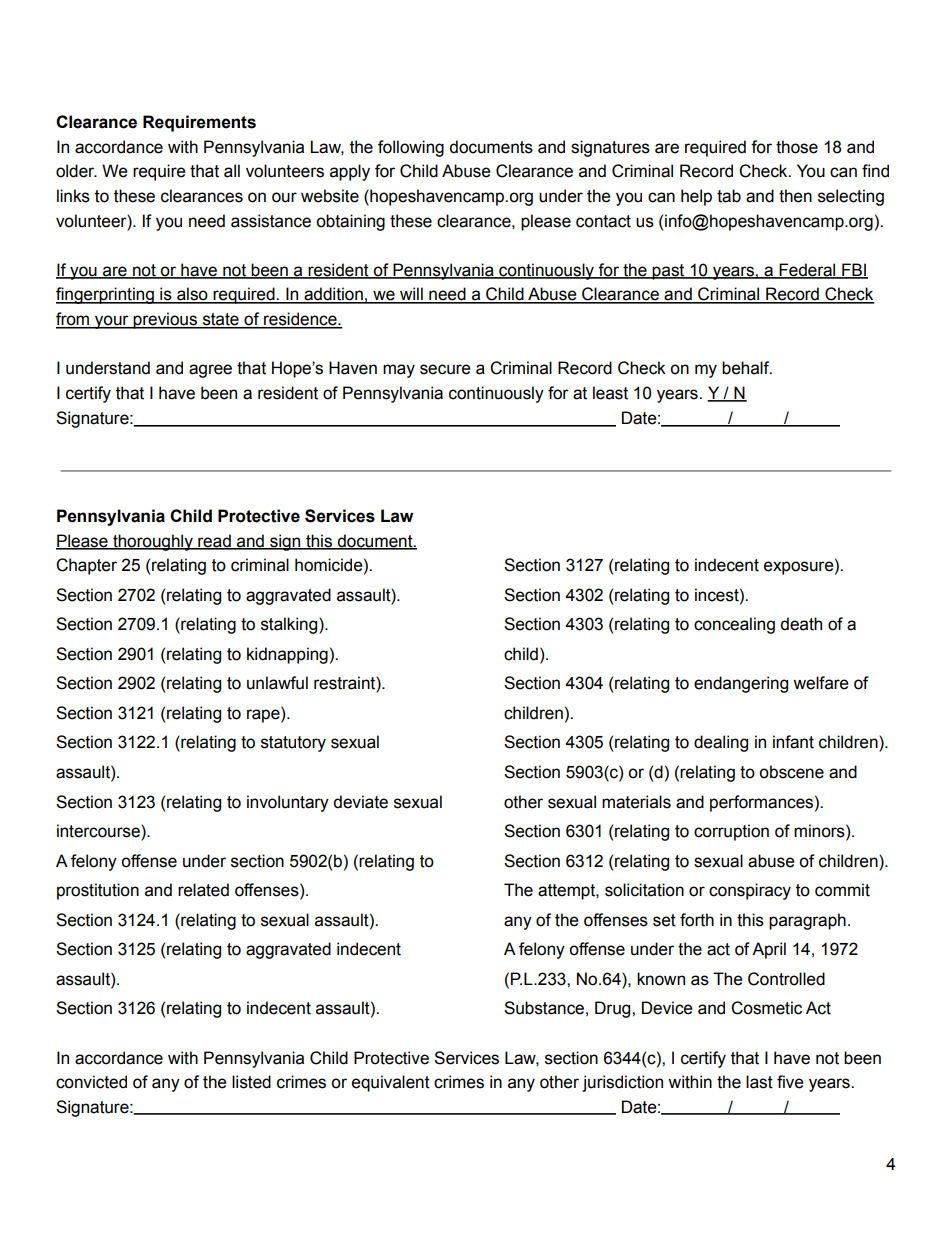  I want to click on five, so click(790, 1082).
